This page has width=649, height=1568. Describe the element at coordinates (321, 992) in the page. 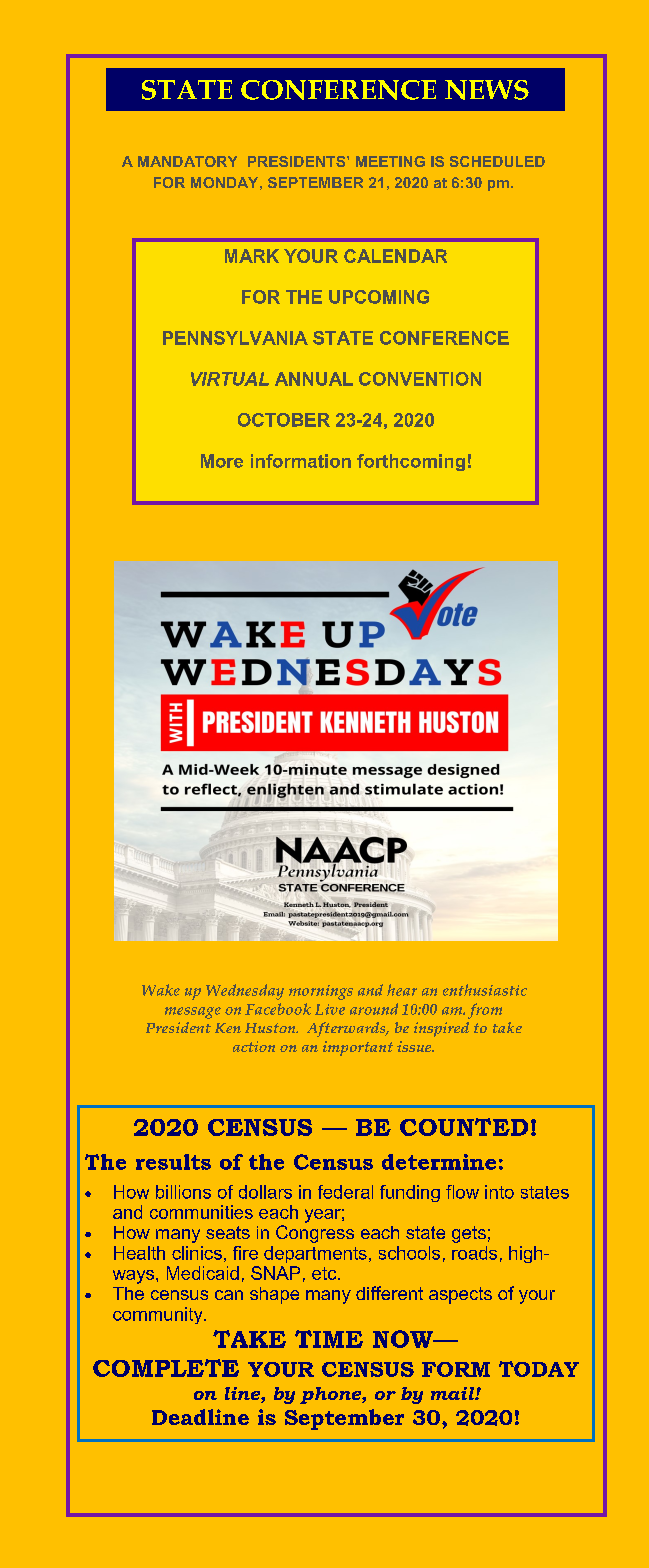

I see `mornings` at that location.
